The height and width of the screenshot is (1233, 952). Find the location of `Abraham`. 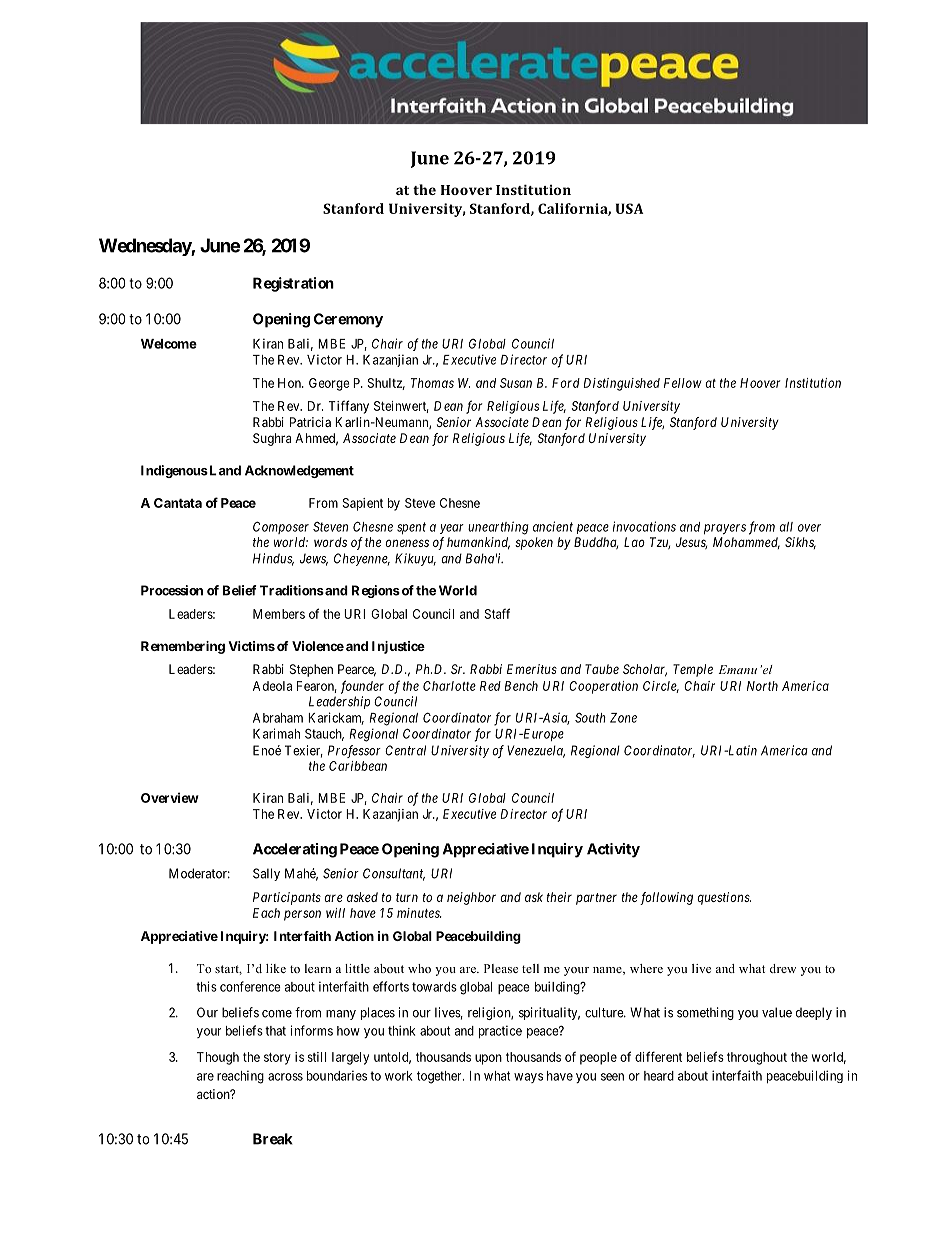

Abraham is located at coordinates (278, 718).
